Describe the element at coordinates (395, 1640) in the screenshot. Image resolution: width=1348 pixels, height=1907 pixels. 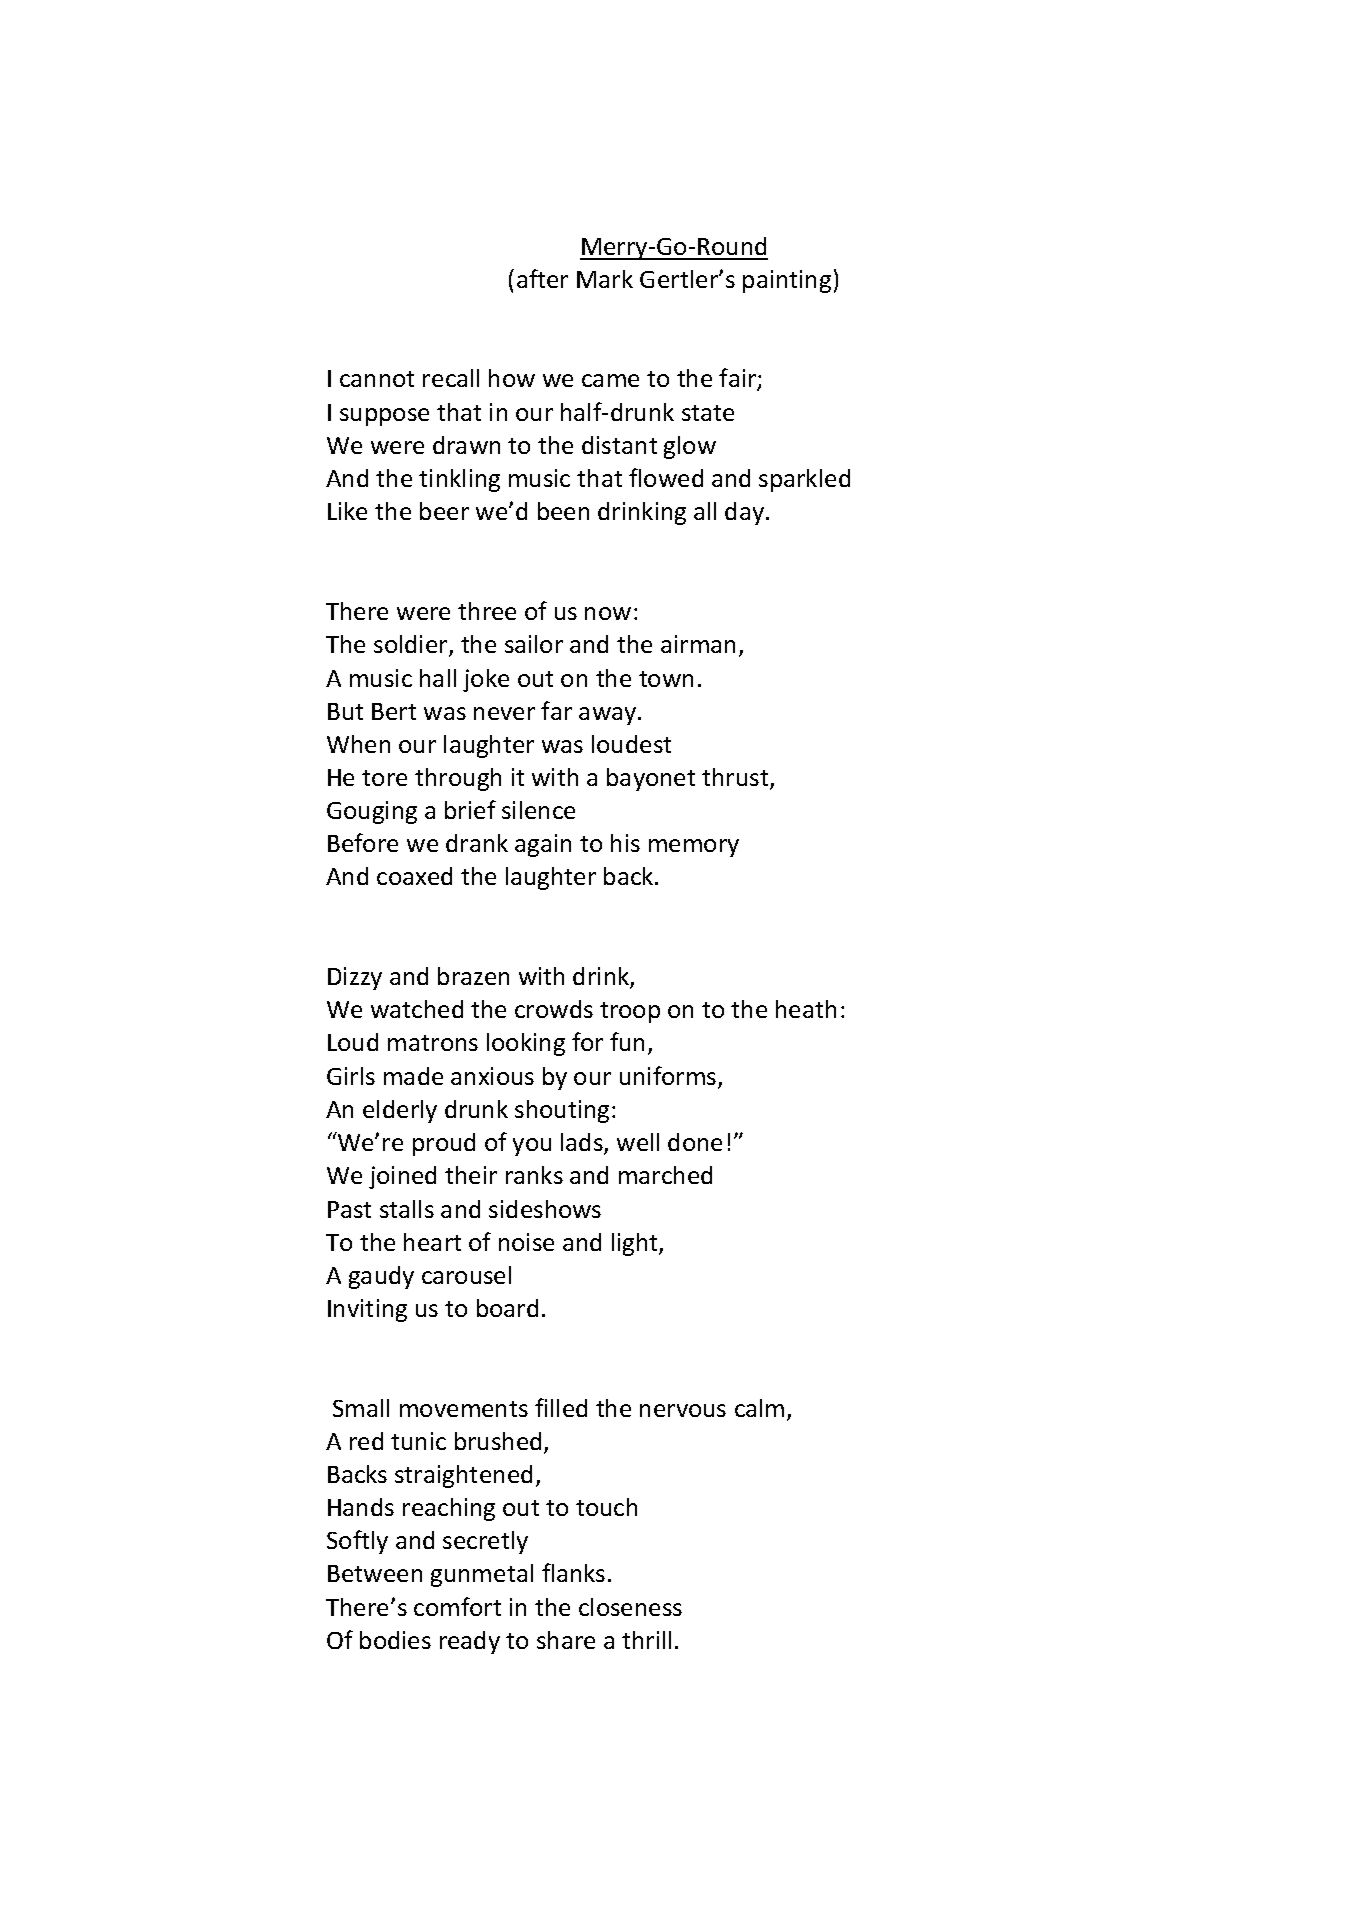
I see `bodies` at that location.
